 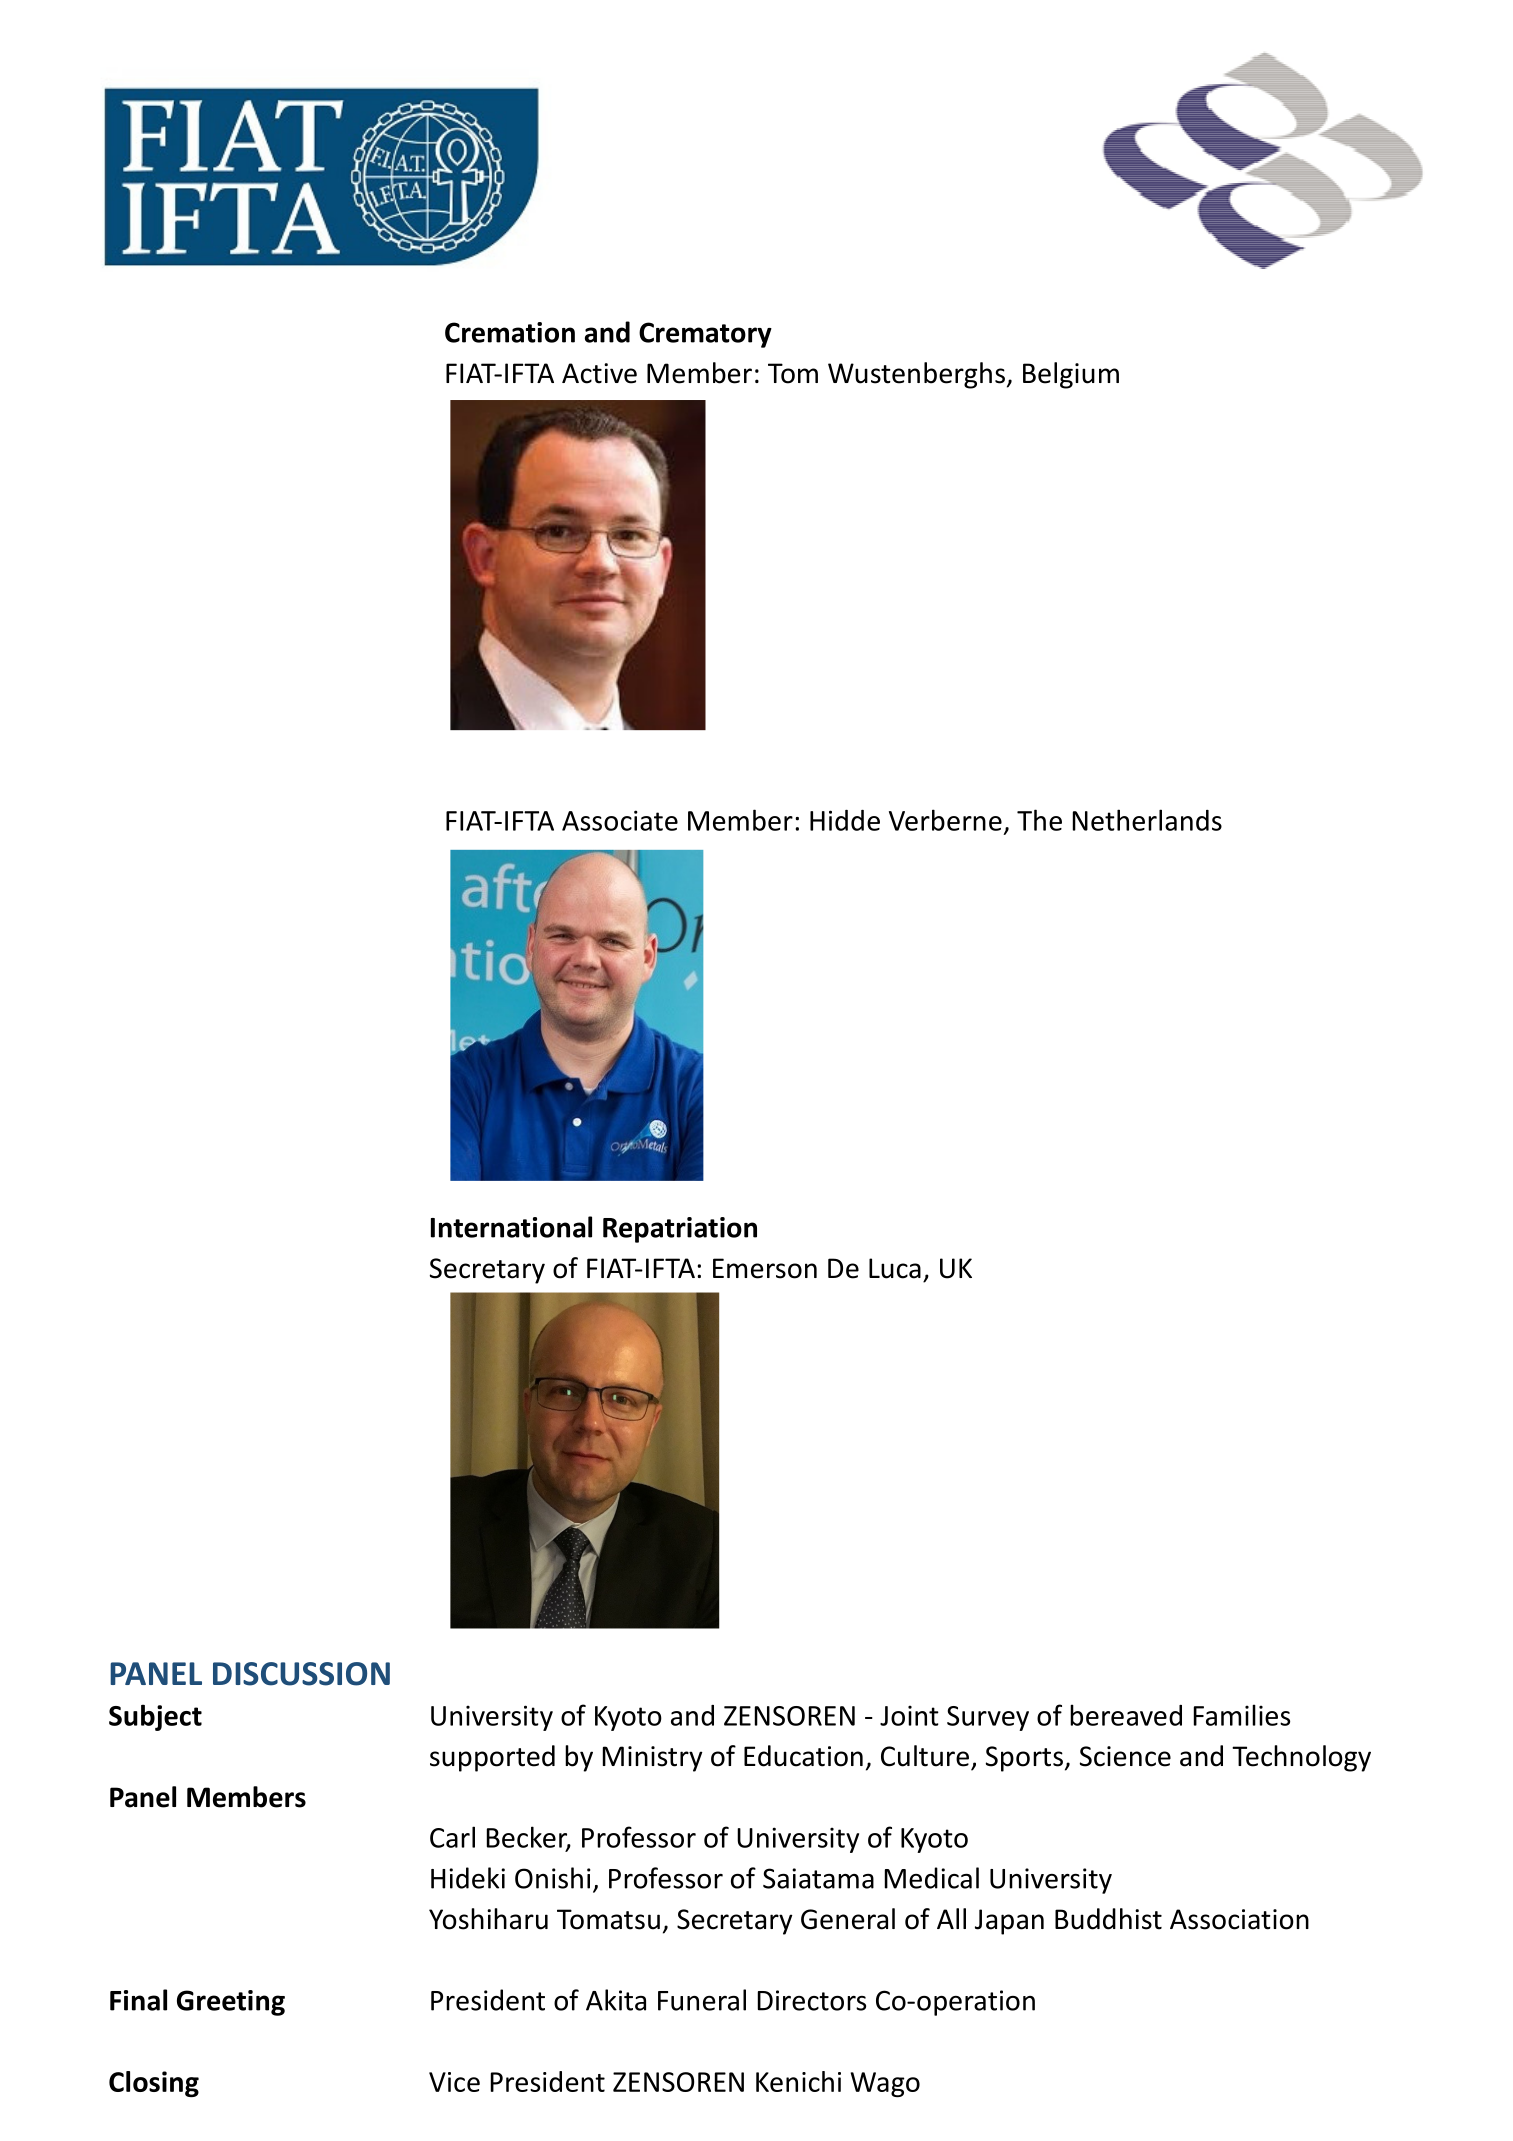 I want to click on Ministry, so click(x=653, y=1759).
